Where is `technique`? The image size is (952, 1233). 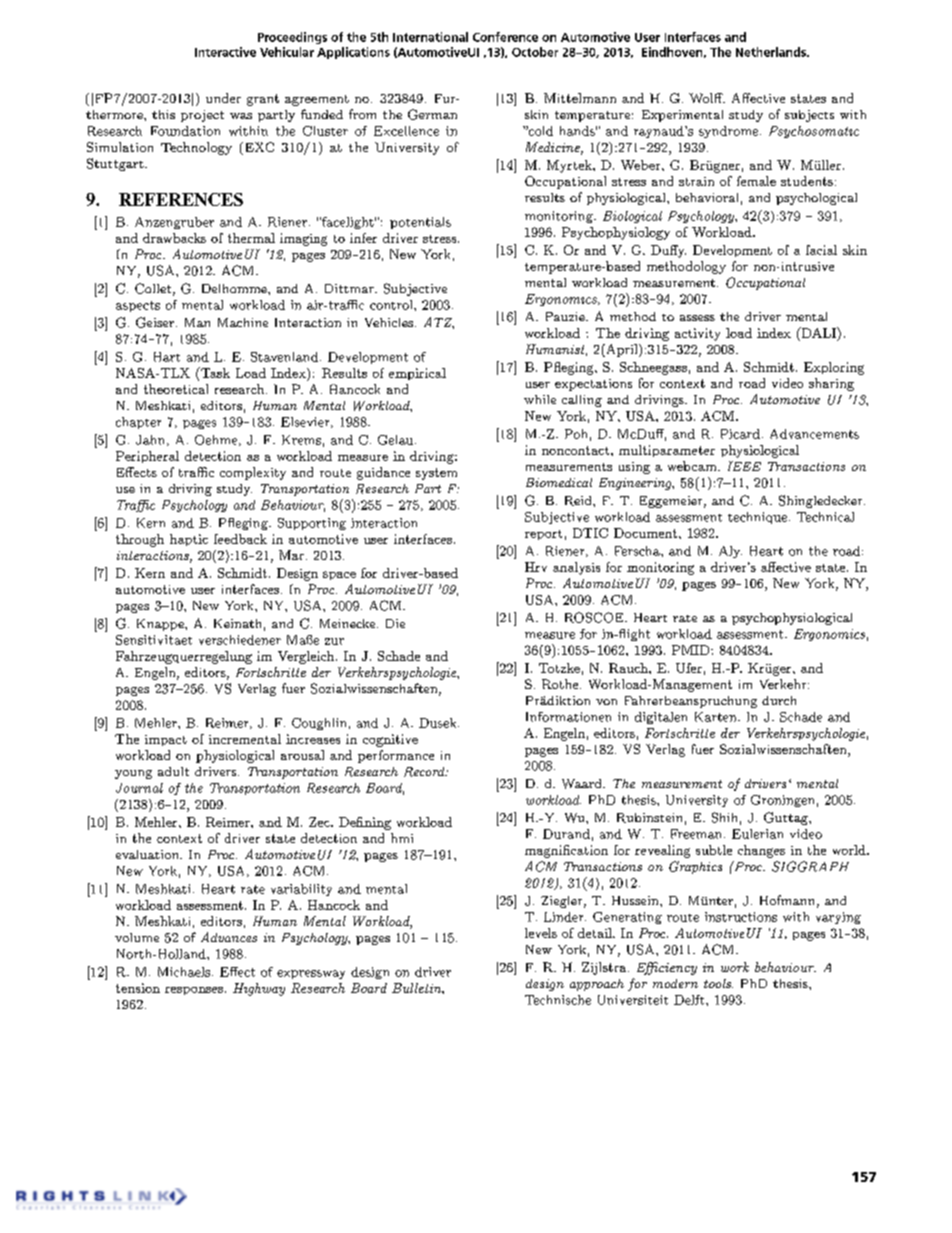
technique is located at coordinates (757, 518).
